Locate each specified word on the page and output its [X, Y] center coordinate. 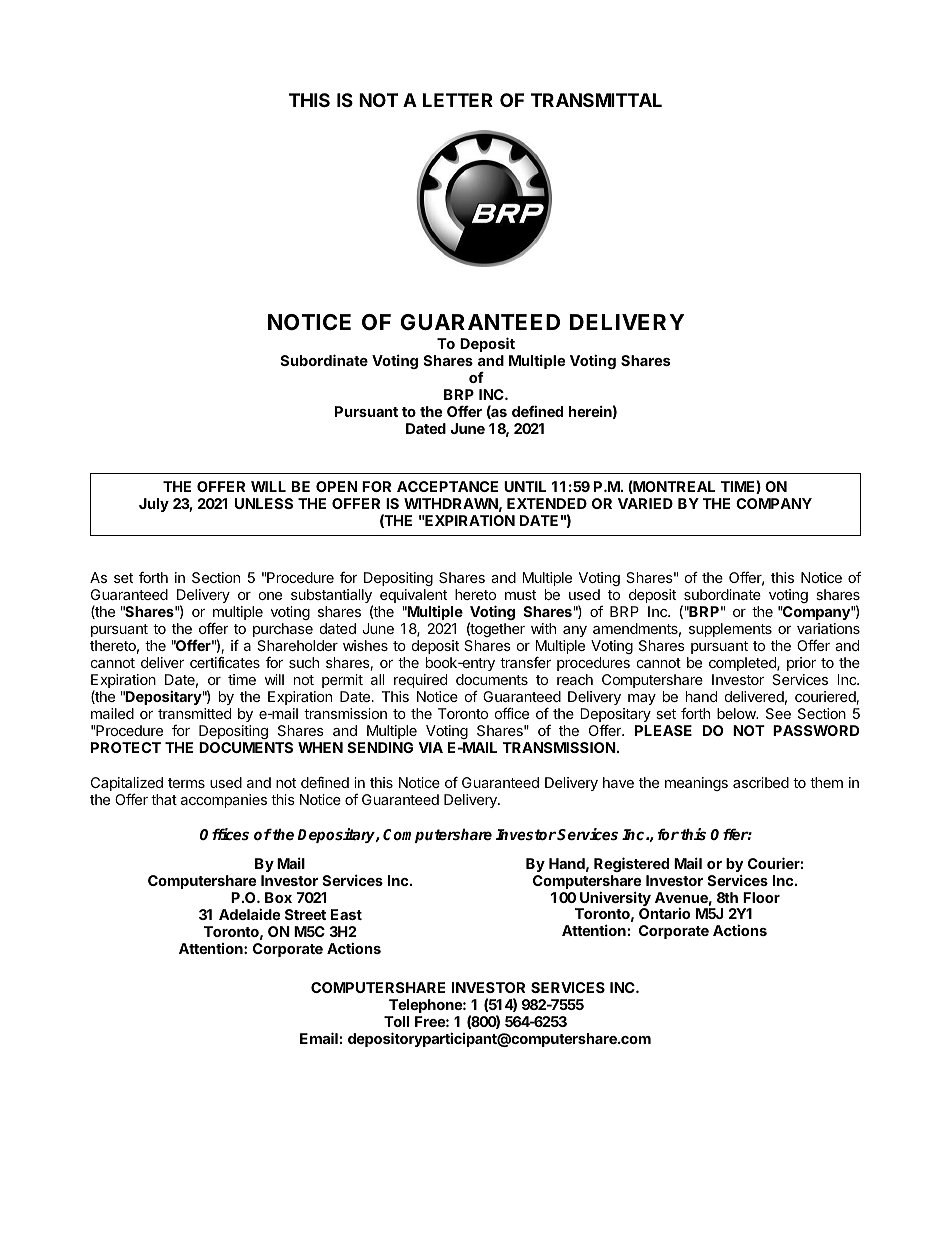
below [737, 713]
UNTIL [525, 486]
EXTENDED [547, 503]
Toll [396, 1021]
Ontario [664, 913]
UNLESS [264, 503]
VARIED [645, 503]
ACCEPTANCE [447, 486]
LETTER [458, 100]
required [420, 681]
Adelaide [249, 914]
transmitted [194, 713]
